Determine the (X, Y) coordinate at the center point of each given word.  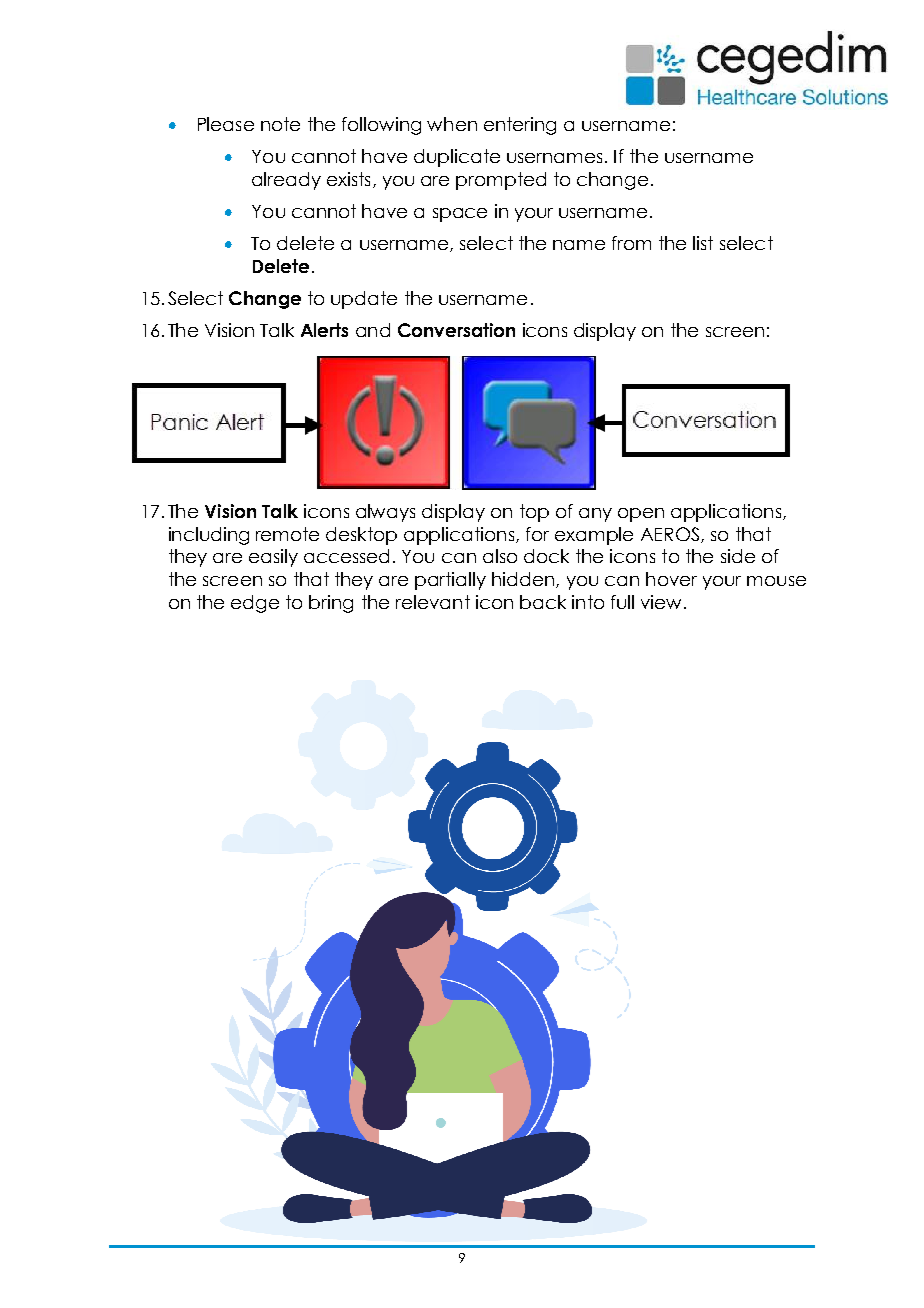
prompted (501, 181)
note (280, 124)
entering (520, 126)
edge (255, 604)
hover (671, 579)
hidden (524, 580)
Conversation (456, 330)
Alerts (324, 330)
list (703, 243)
